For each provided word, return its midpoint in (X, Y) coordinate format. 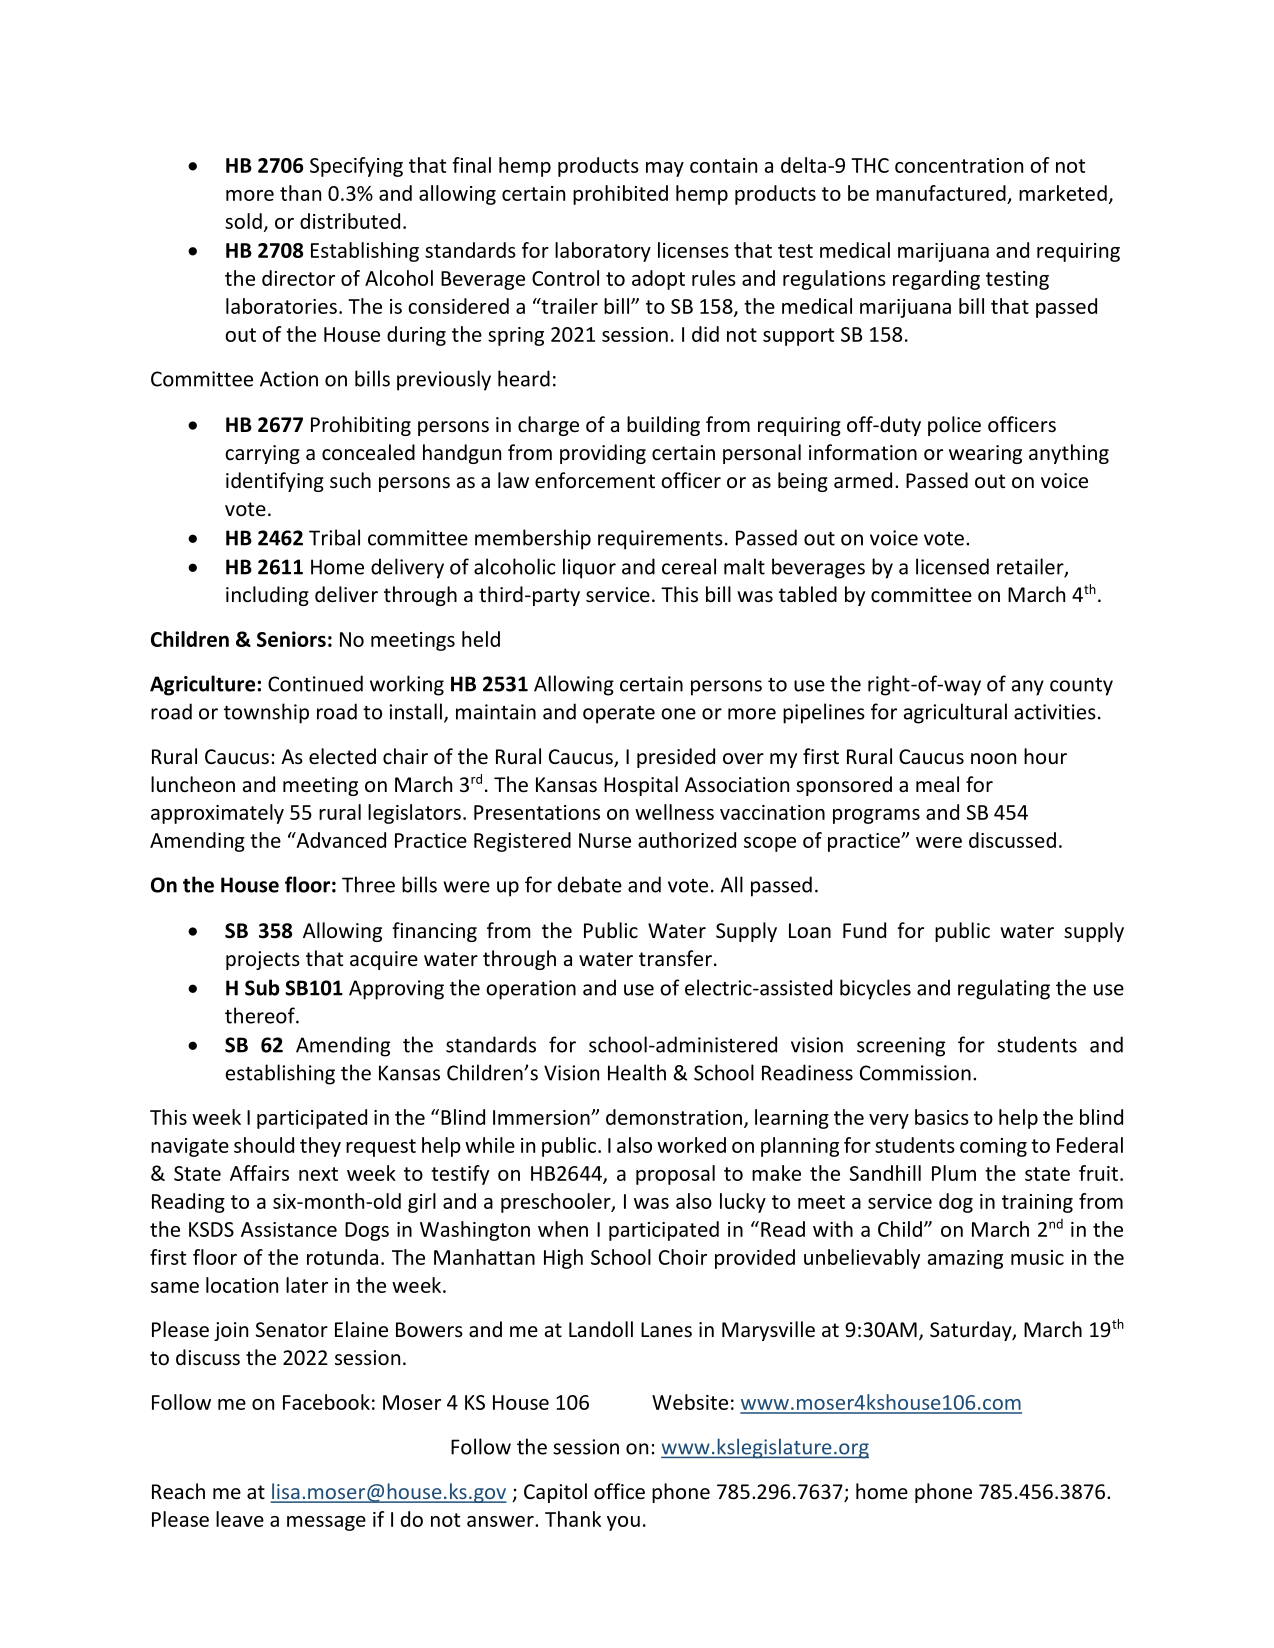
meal (937, 784)
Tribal (334, 537)
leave (240, 1519)
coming (993, 1147)
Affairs (259, 1173)
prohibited (620, 195)
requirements (660, 540)
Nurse (605, 840)
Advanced (340, 840)
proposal (675, 1175)
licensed (952, 566)
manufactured (941, 193)
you (623, 1523)
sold (243, 221)
